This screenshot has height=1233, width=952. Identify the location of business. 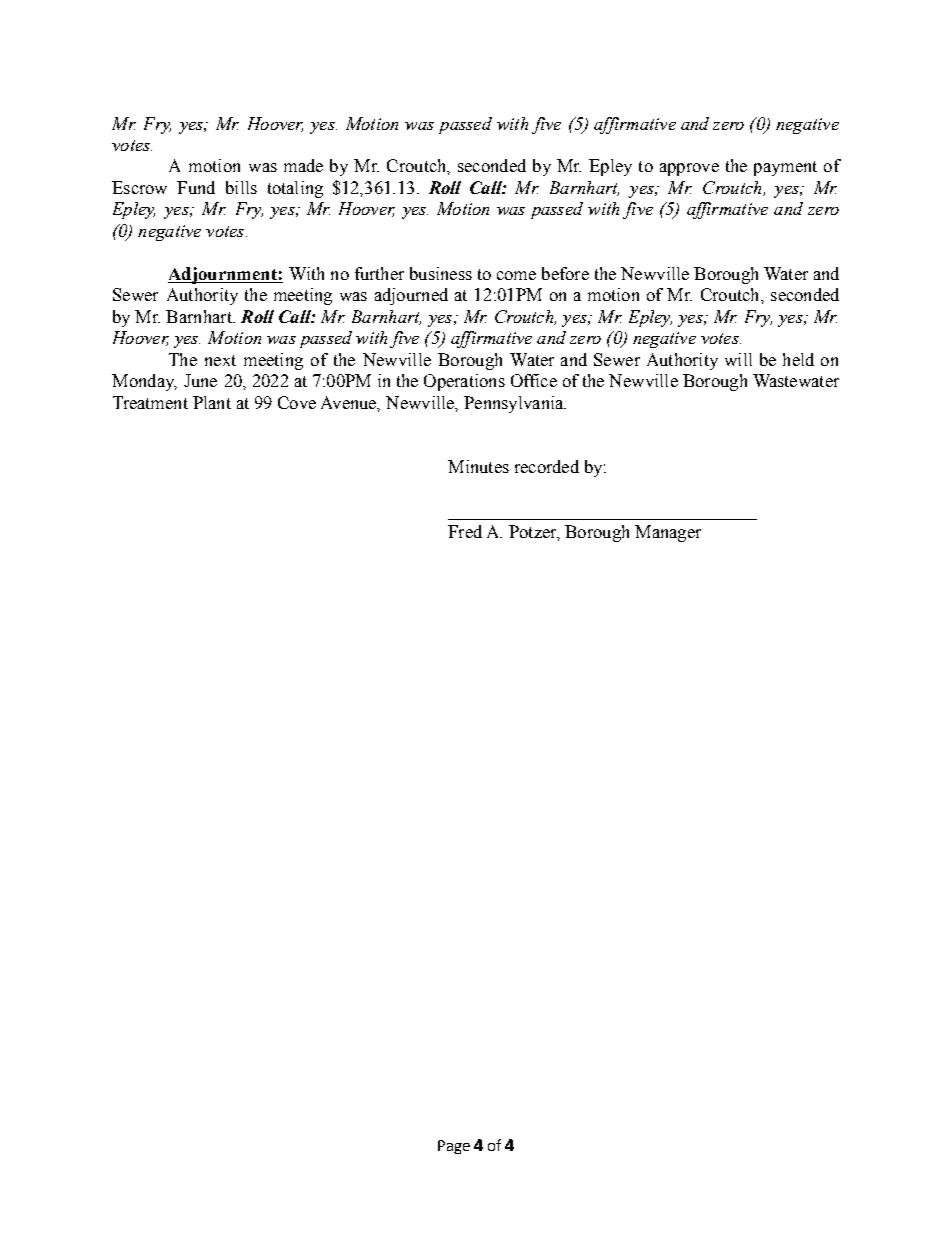
(441, 273).
